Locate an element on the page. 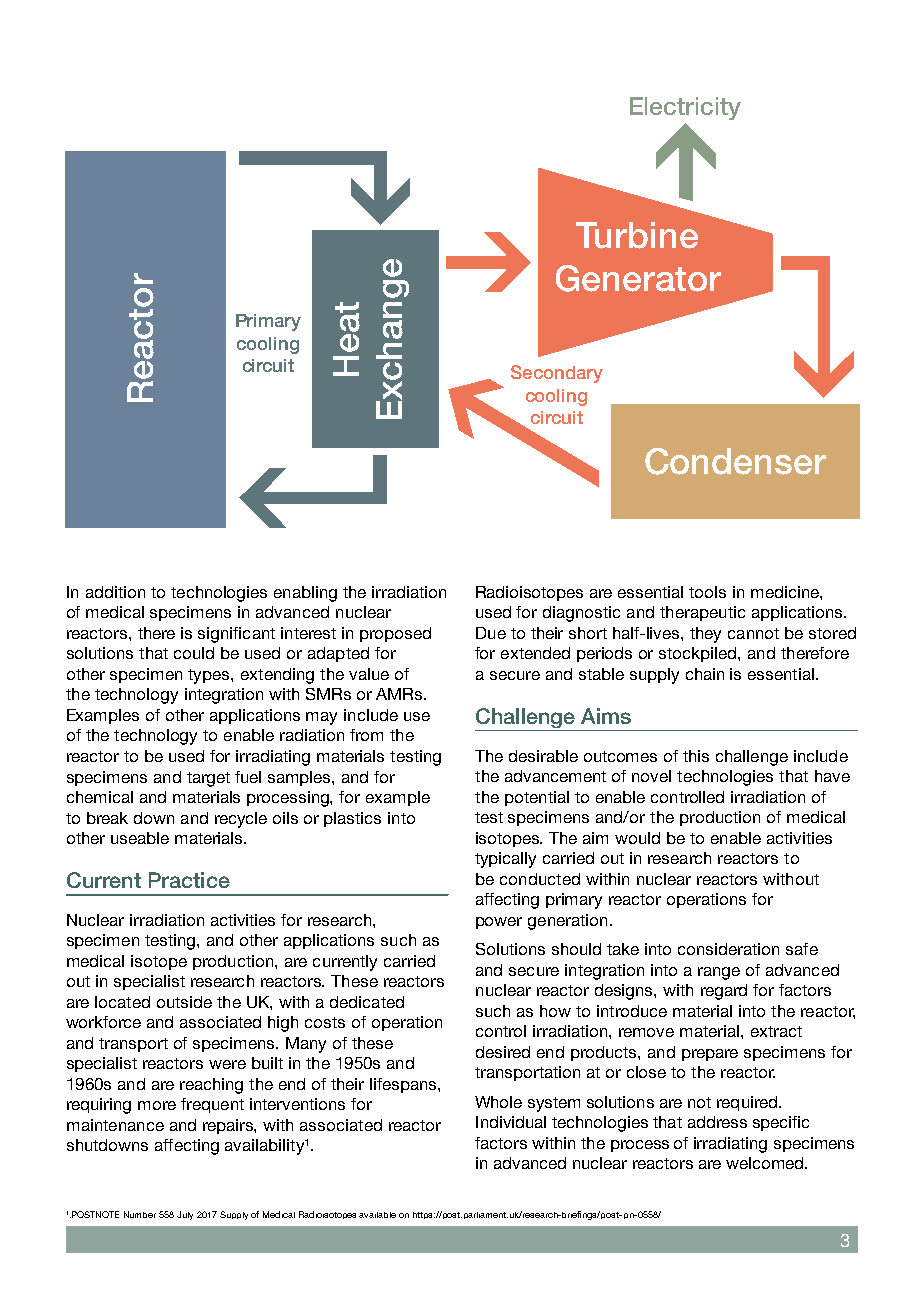 The height and width of the page is (1308, 924). Generator is located at coordinates (638, 278).
